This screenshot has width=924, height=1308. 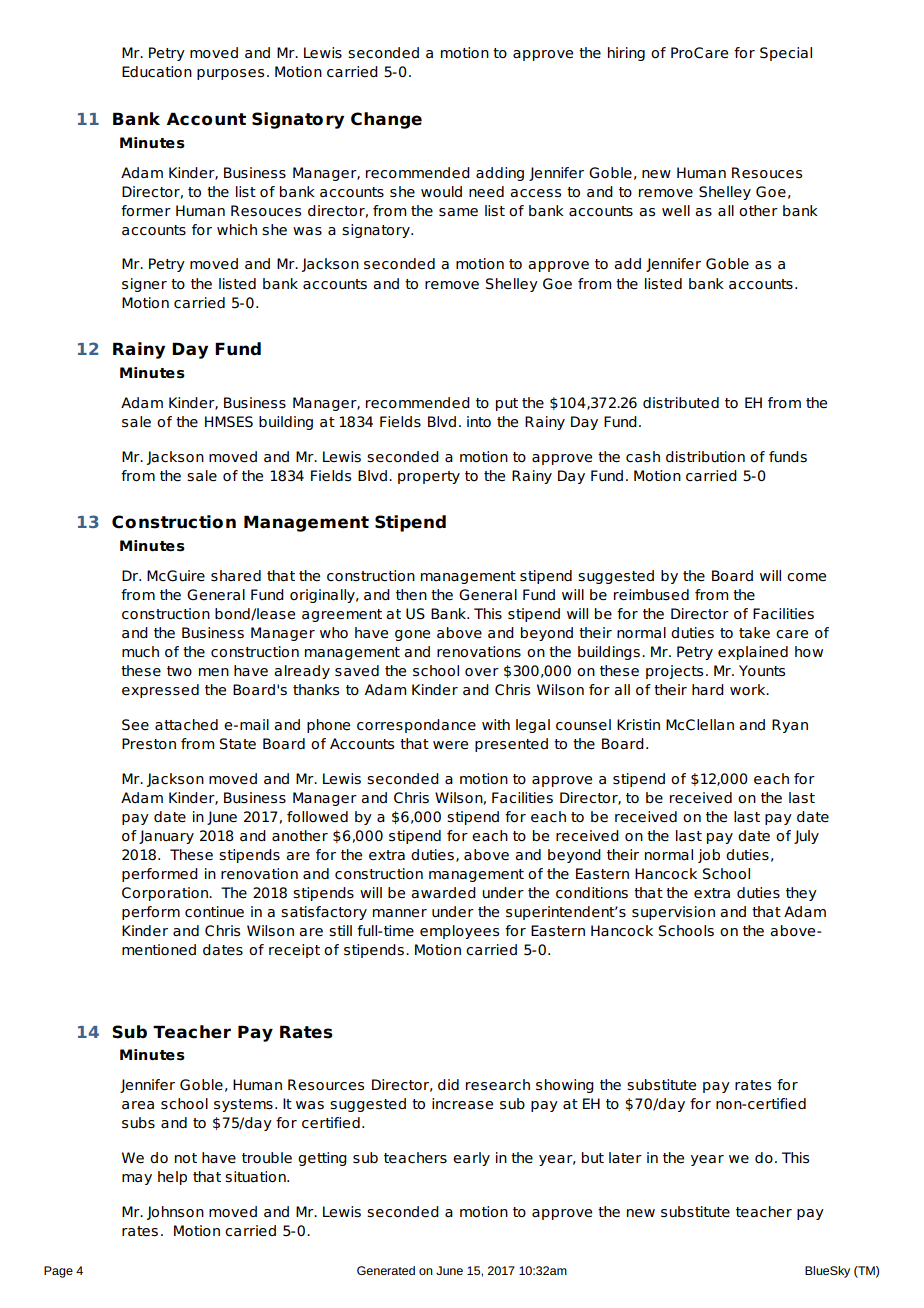 I want to click on Special, so click(x=786, y=54).
